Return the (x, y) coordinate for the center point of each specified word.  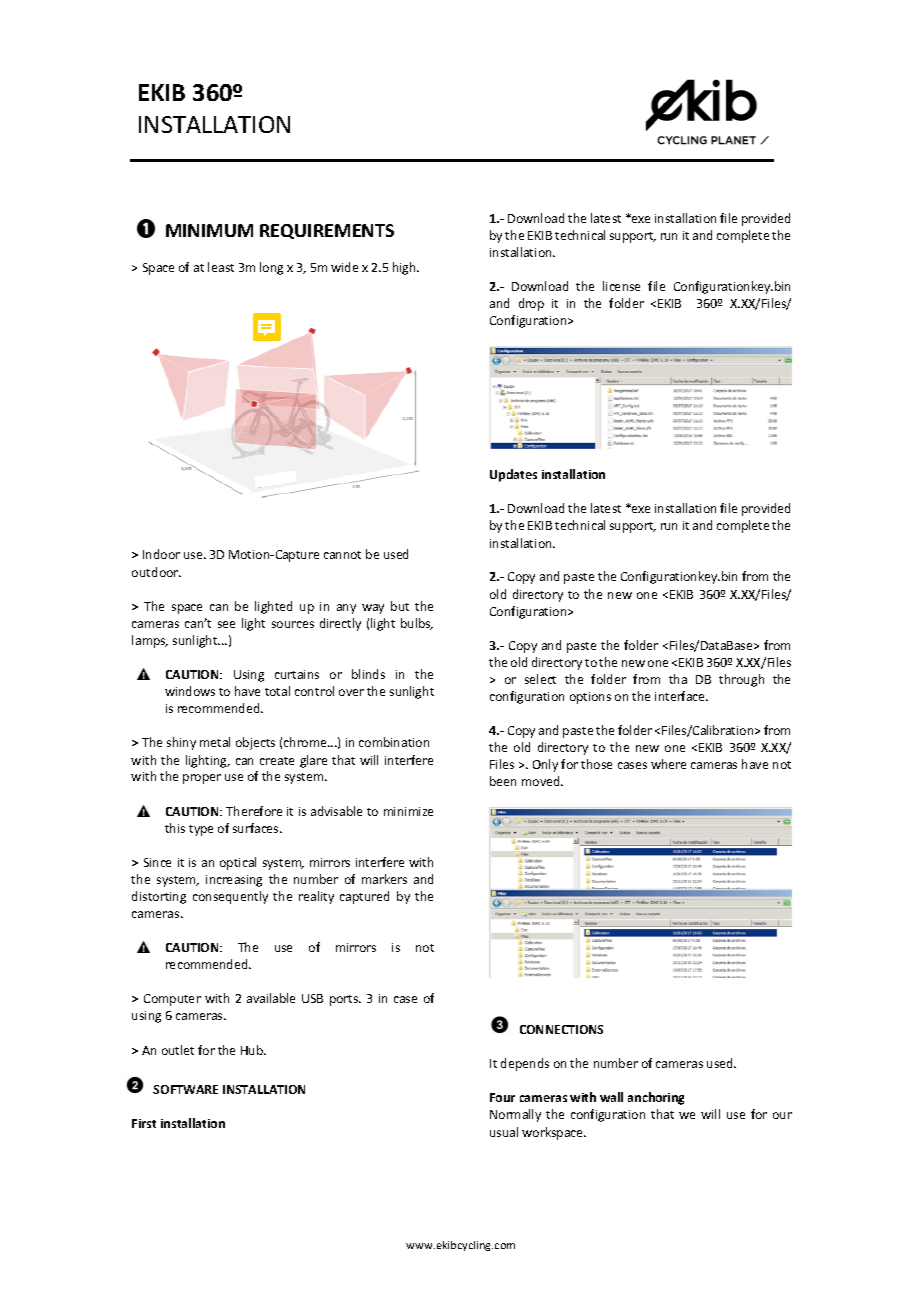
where (668, 764)
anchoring (656, 1098)
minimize (408, 811)
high (405, 268)
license (621, 286)
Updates (513, 475)
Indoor (161, 554)
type (201, 830)
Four (502, 1097)
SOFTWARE (185, 1089)
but (400, 606)
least (221, 267)
